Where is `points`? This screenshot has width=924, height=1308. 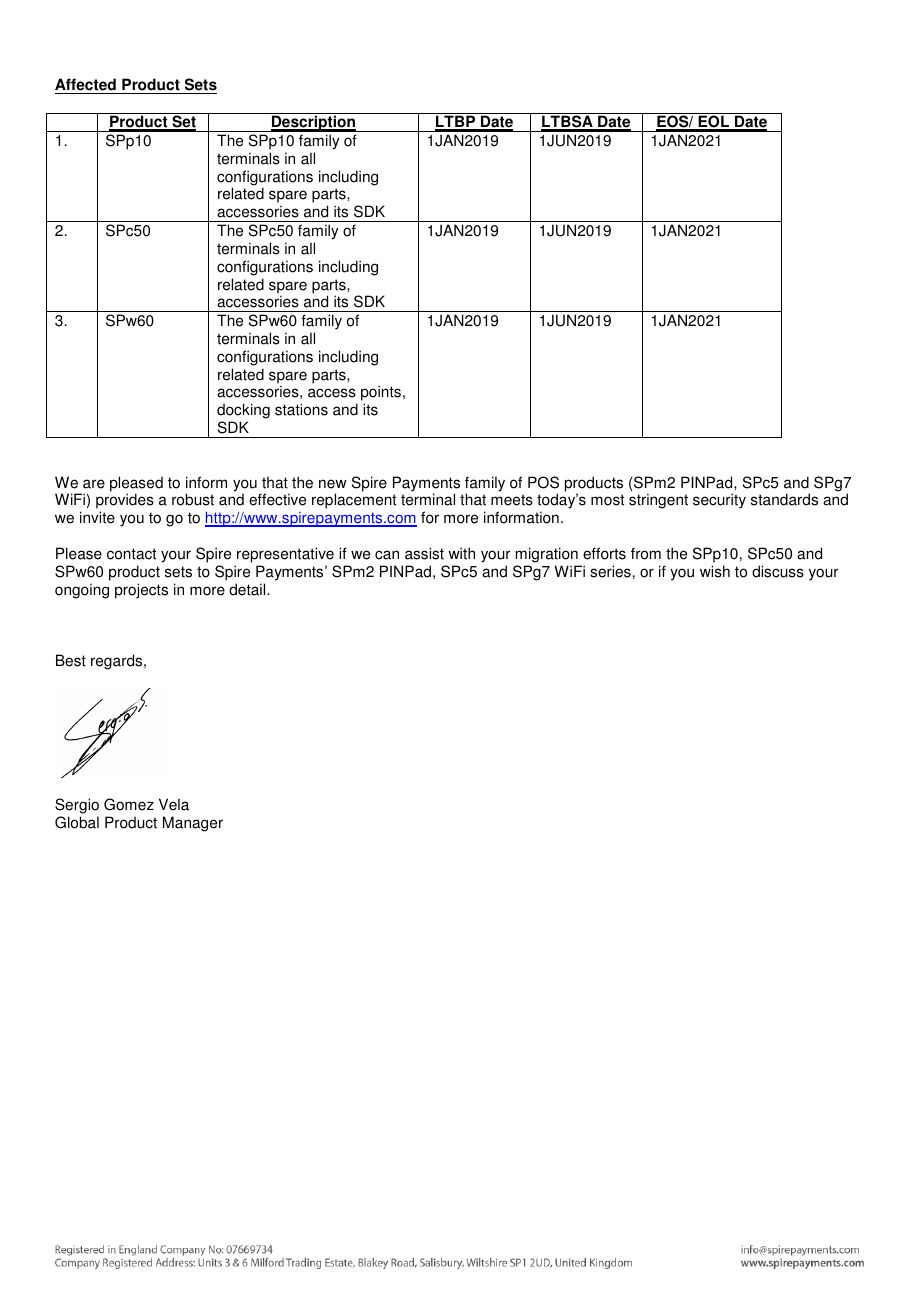
points is located at coordinates (382, 394).
